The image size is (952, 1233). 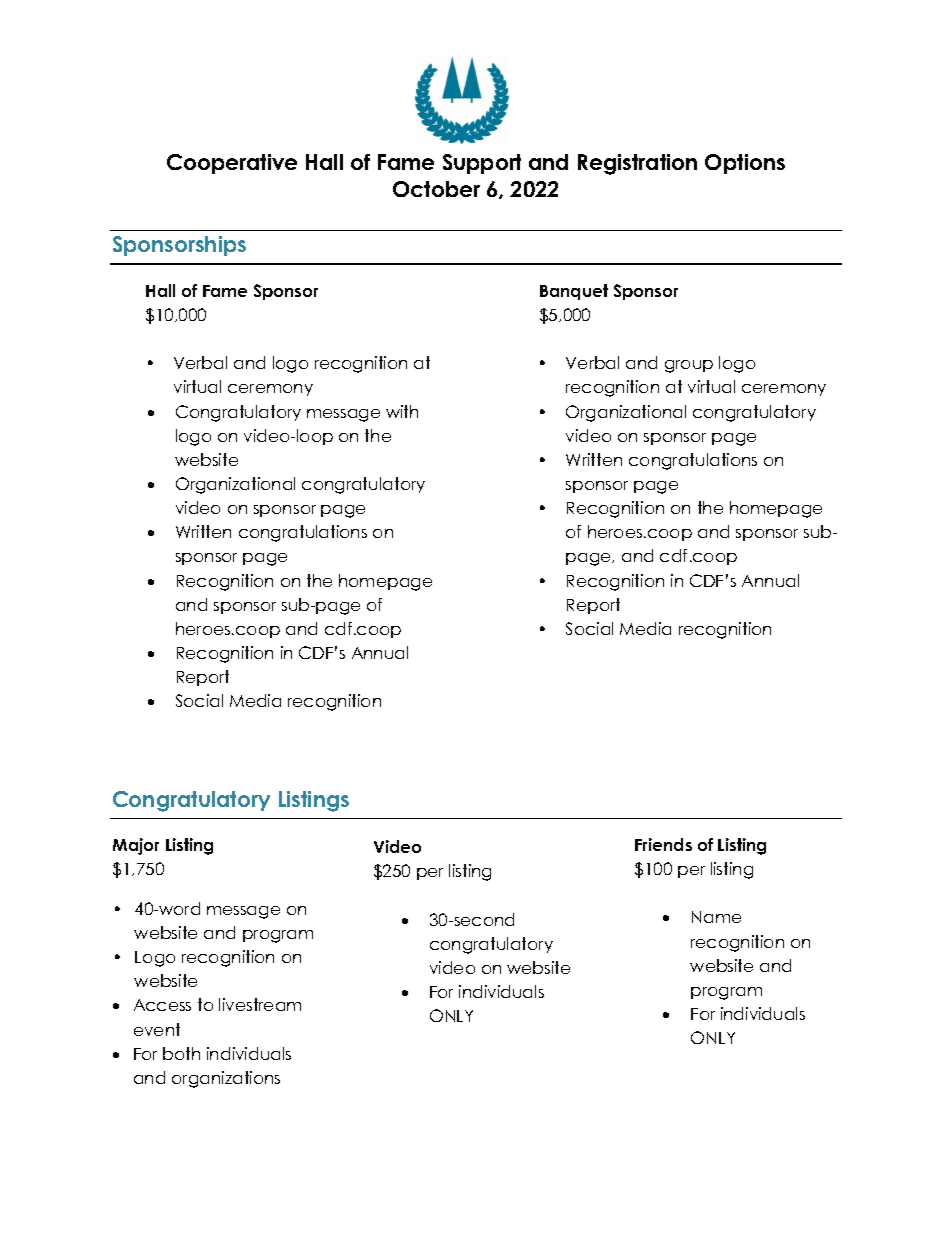 What do you see at coordinates (637, 164) in the screenshot?
I see `Registration` at bounding box center [637, 164].
